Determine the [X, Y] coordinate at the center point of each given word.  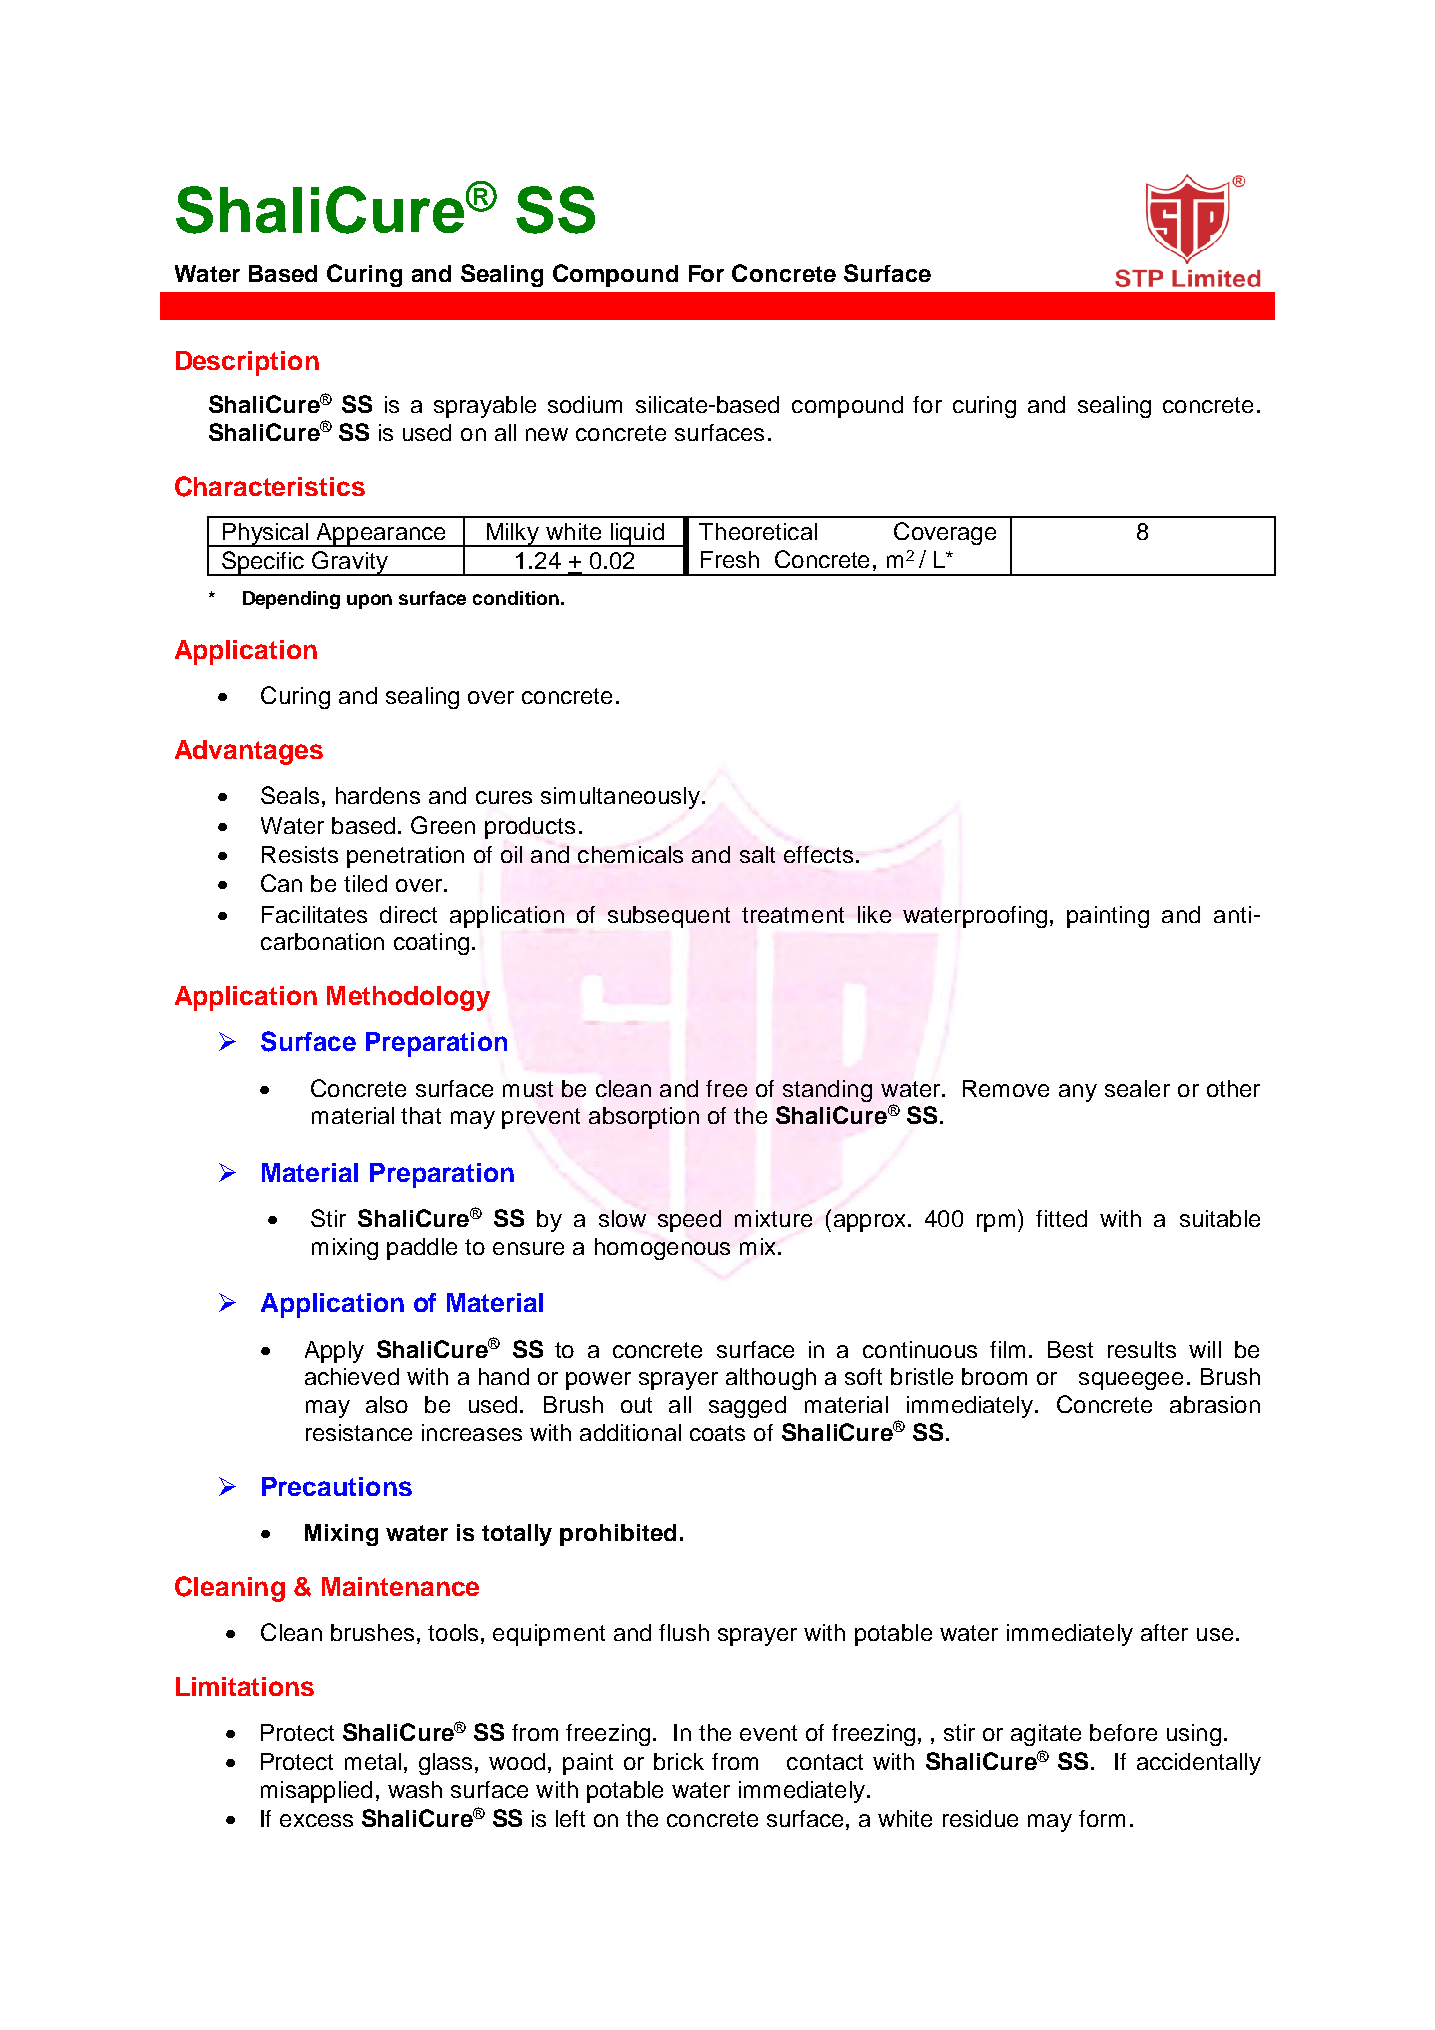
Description [247, 363]
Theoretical [758, 531]
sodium [585, 404]
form [1102, 1818]
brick [679, 1761]
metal [373, 1761]
